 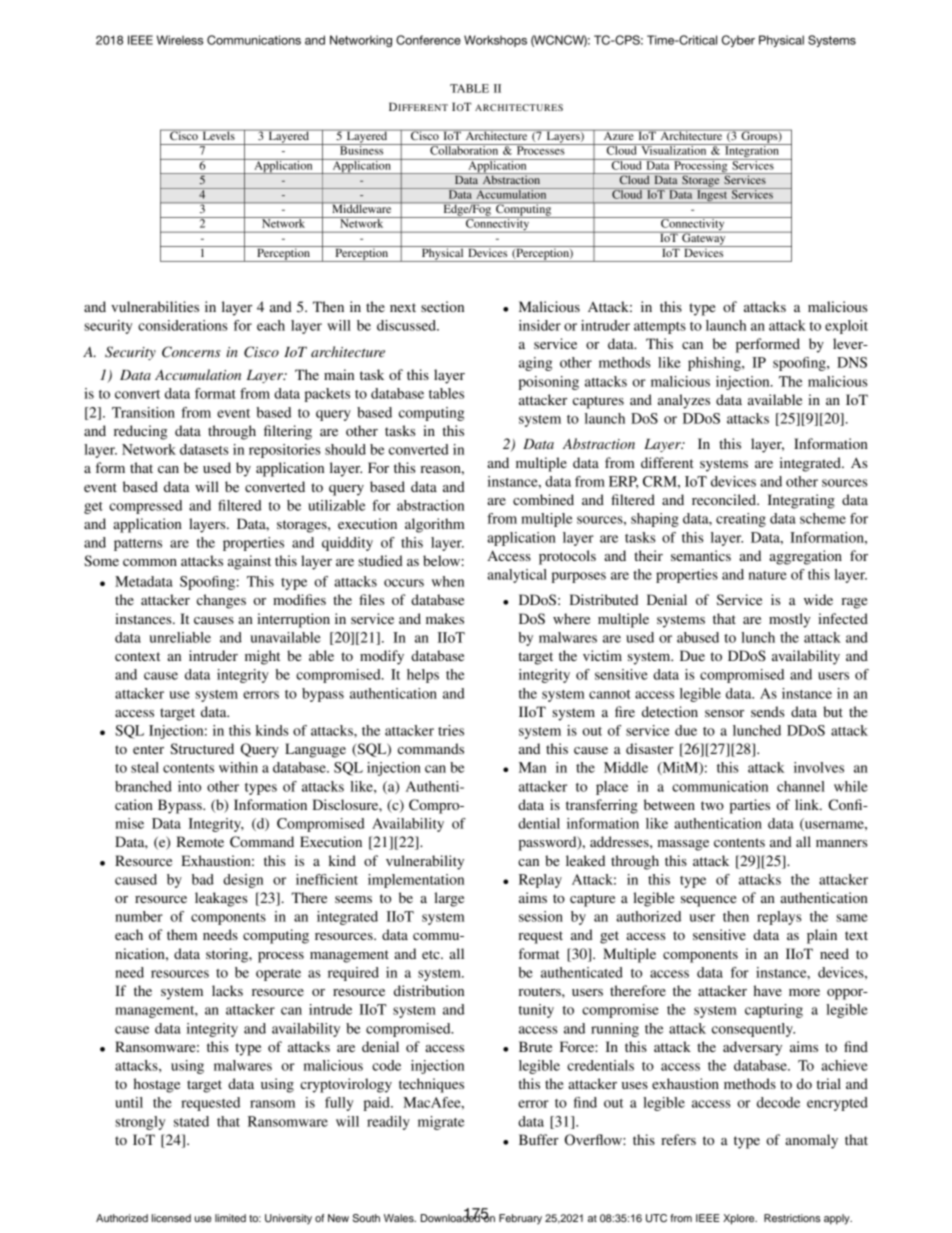 What do you see at coordinates (792, 1218) in the screenshot?
I see `Restrictions` at bounding box center [792, 1218].
